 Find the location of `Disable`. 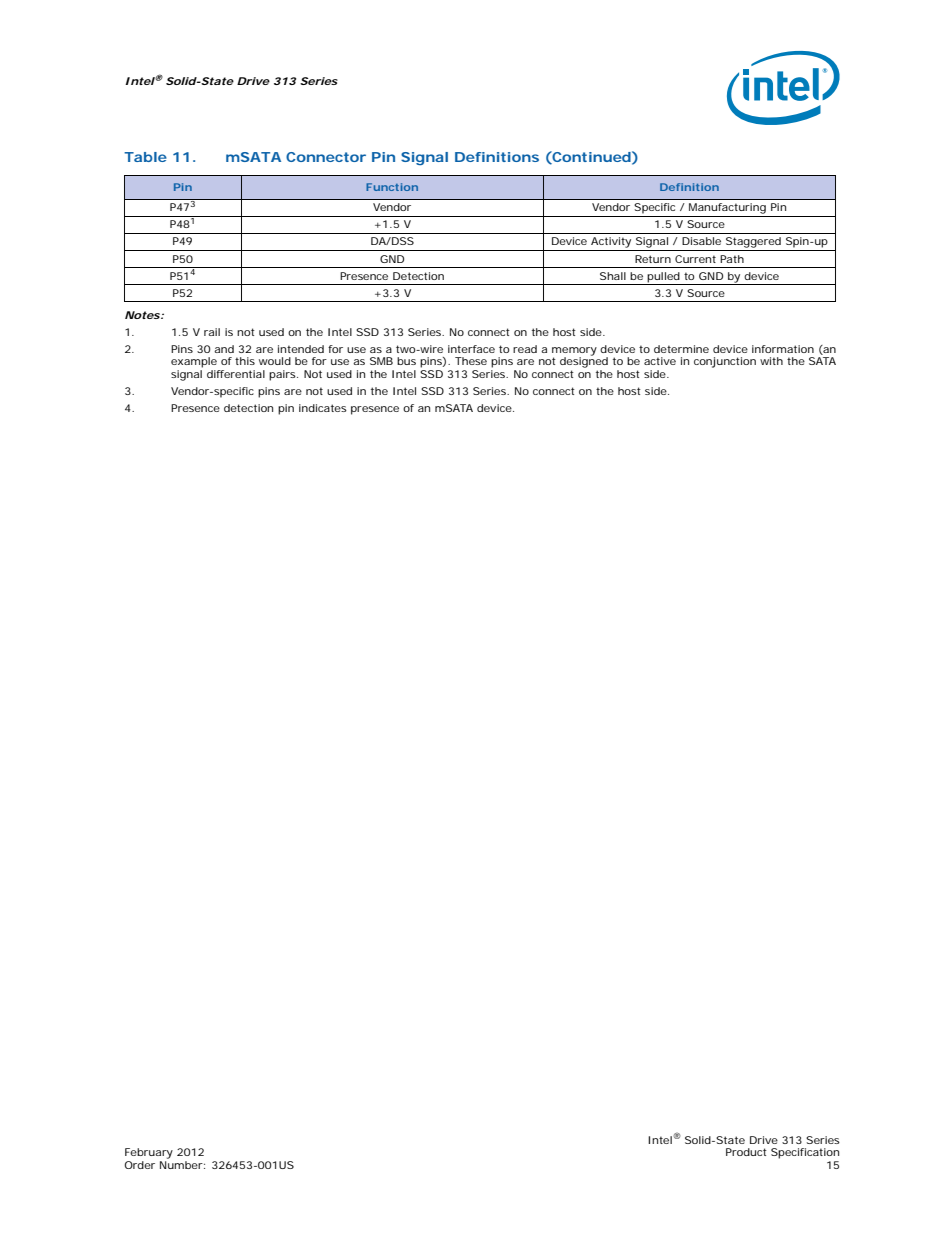

Disable is located at coordinates (701, 241).
